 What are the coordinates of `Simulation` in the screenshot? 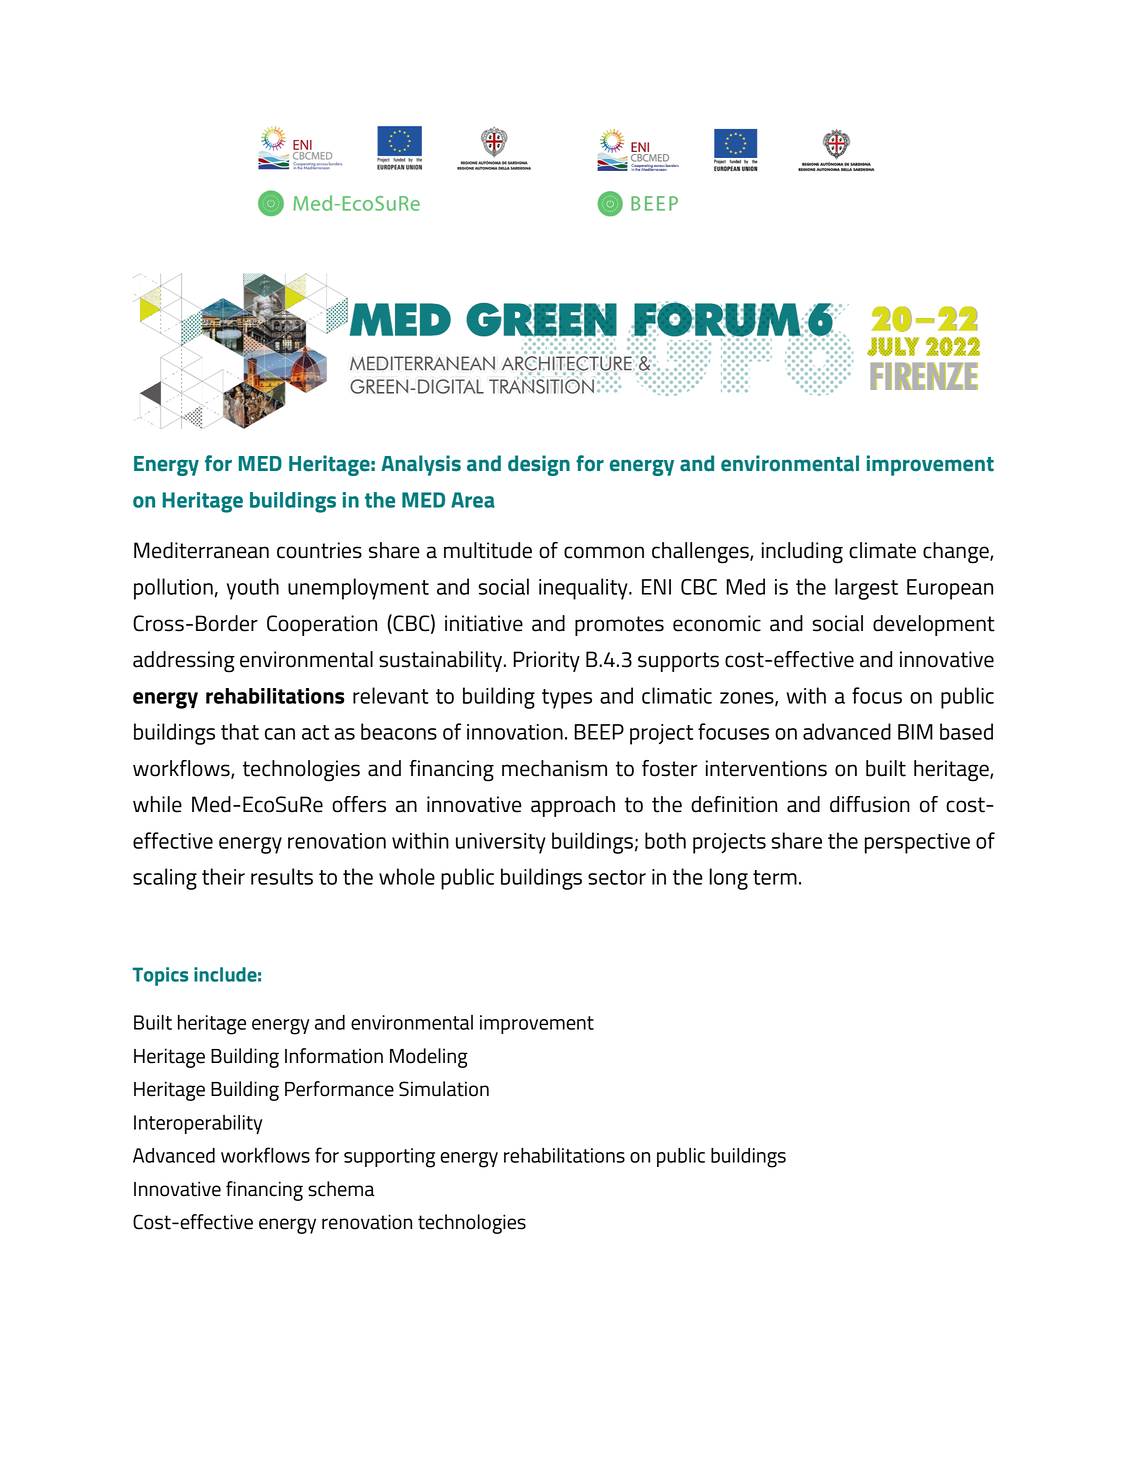 It's located at (444, 1089).
